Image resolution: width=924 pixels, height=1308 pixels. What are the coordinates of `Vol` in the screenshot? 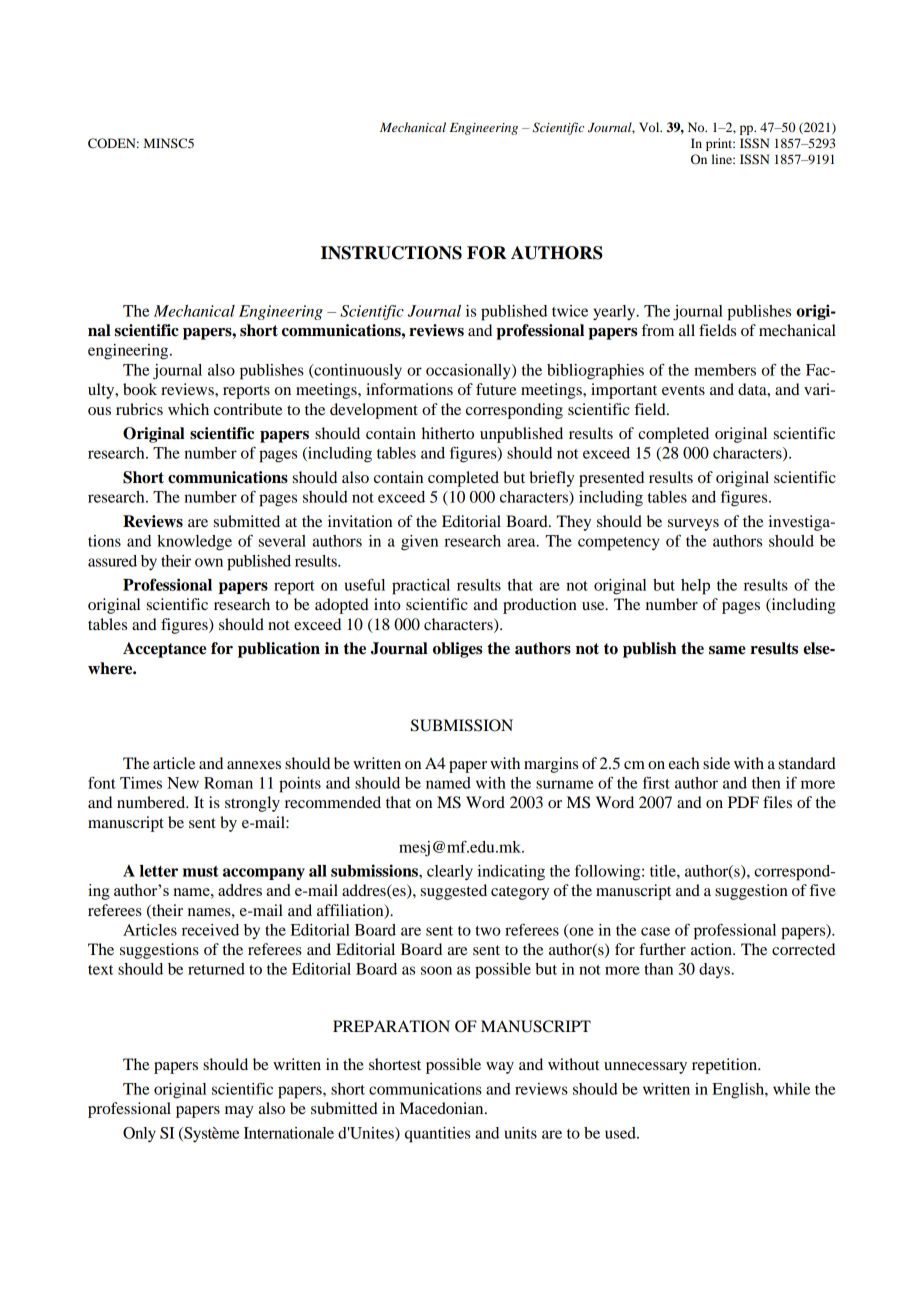 It's located at (650, 127).
